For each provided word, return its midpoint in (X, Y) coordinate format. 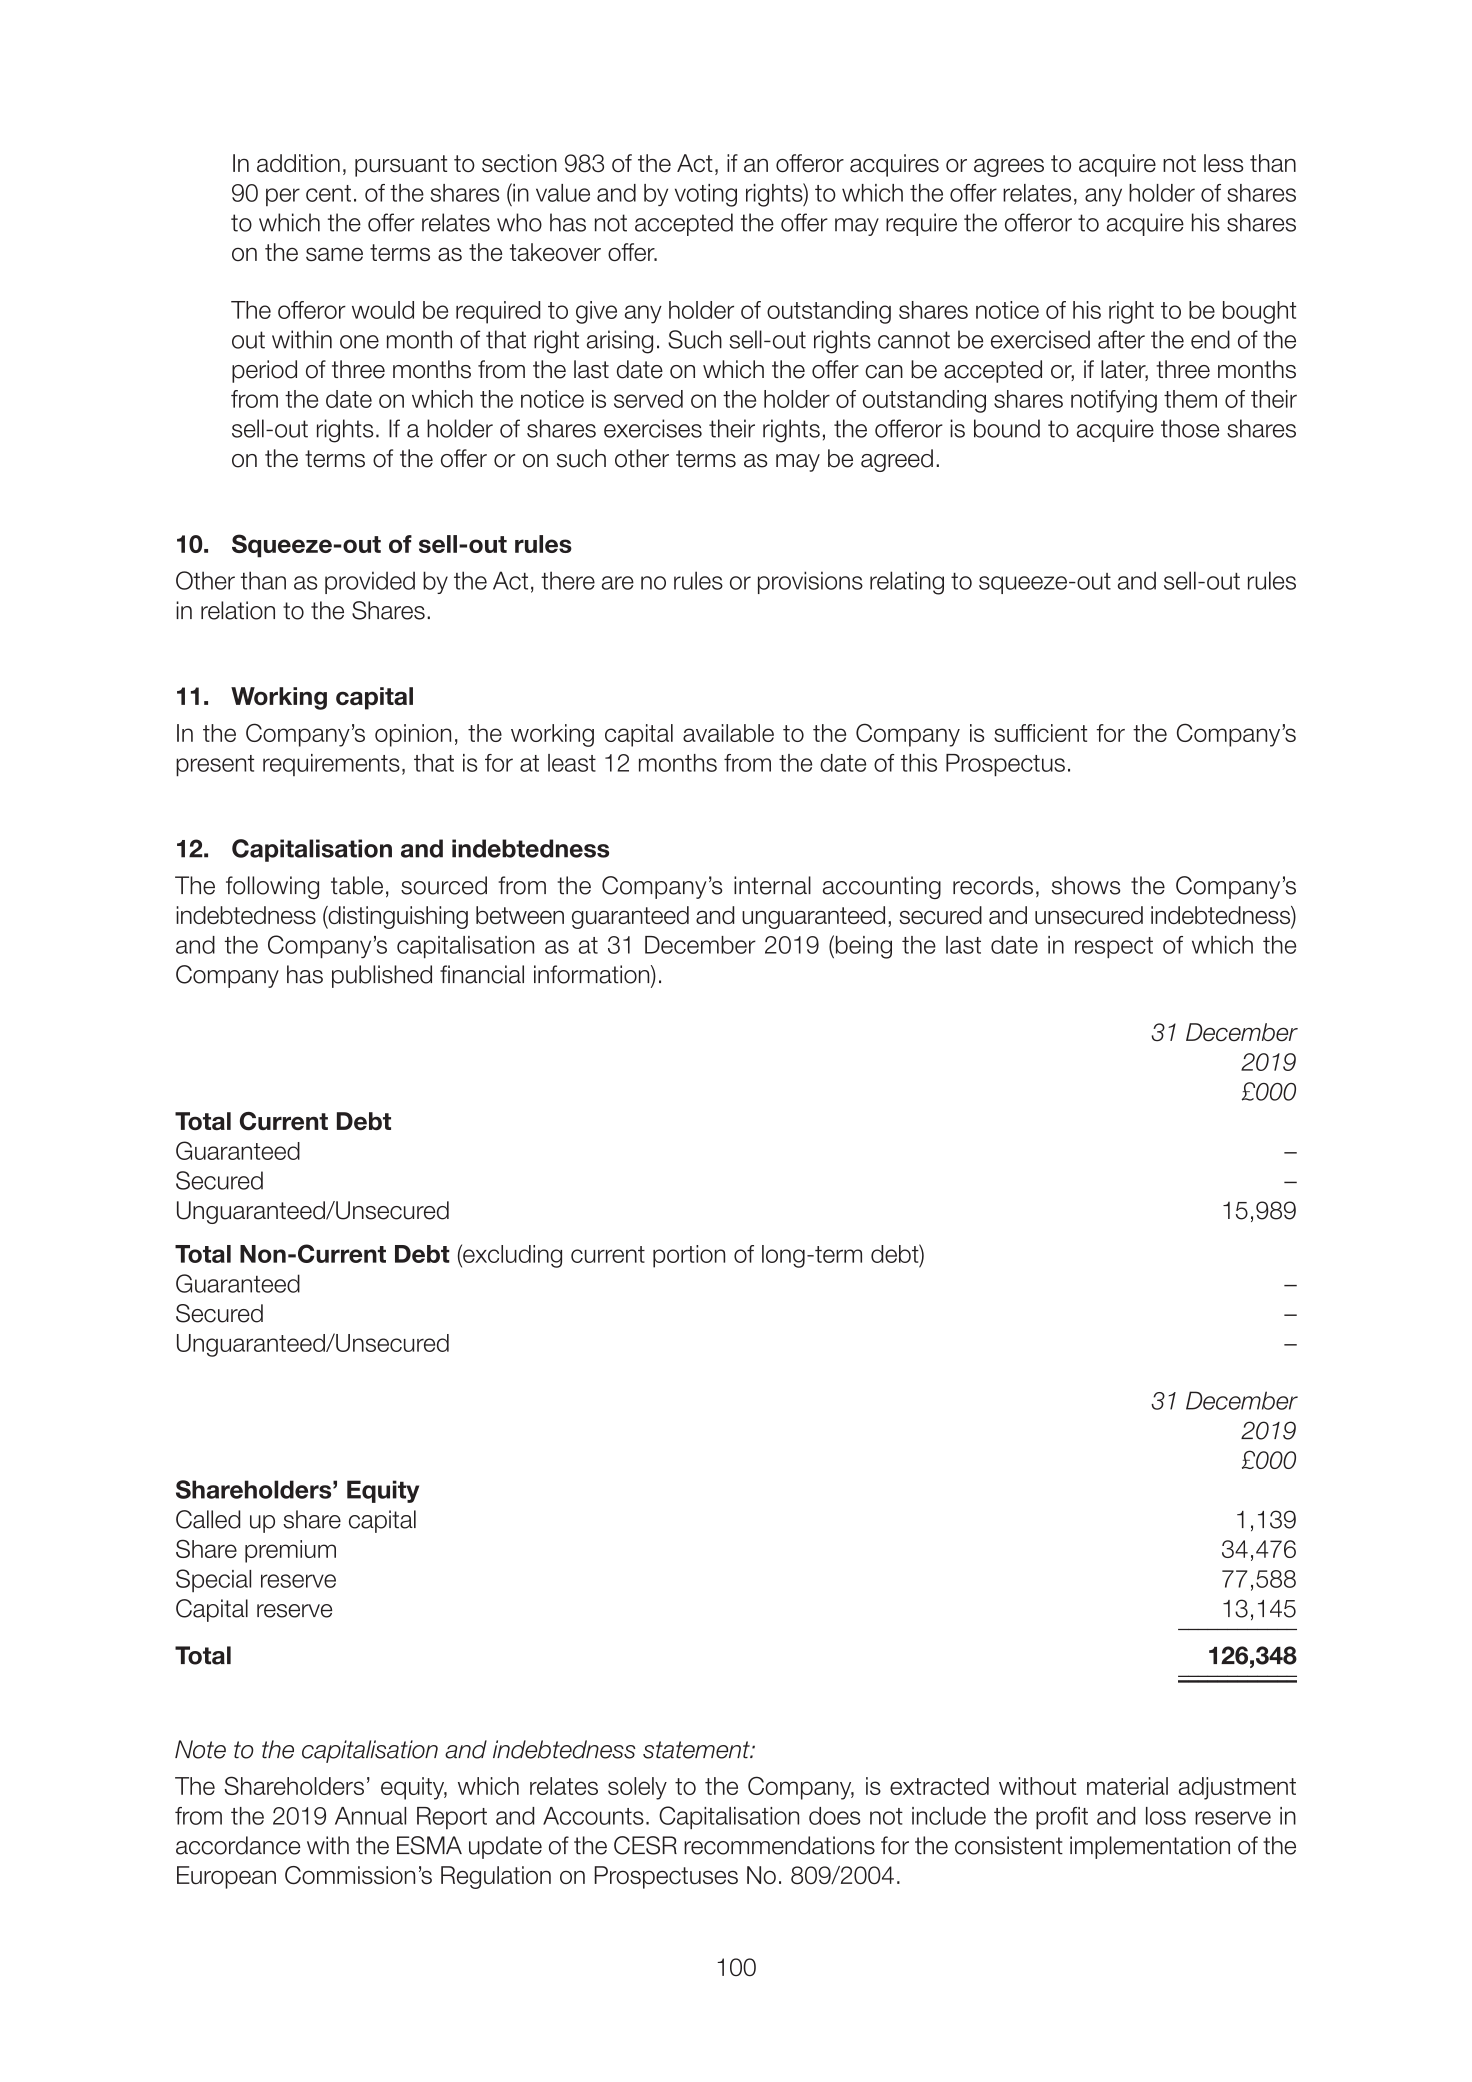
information (593, 974)
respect (1114, 948)
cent (328, 193)
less (1224, 163)
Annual (370, 1816)
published (382, 976)
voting (706, 195)
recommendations (779, 1845)
